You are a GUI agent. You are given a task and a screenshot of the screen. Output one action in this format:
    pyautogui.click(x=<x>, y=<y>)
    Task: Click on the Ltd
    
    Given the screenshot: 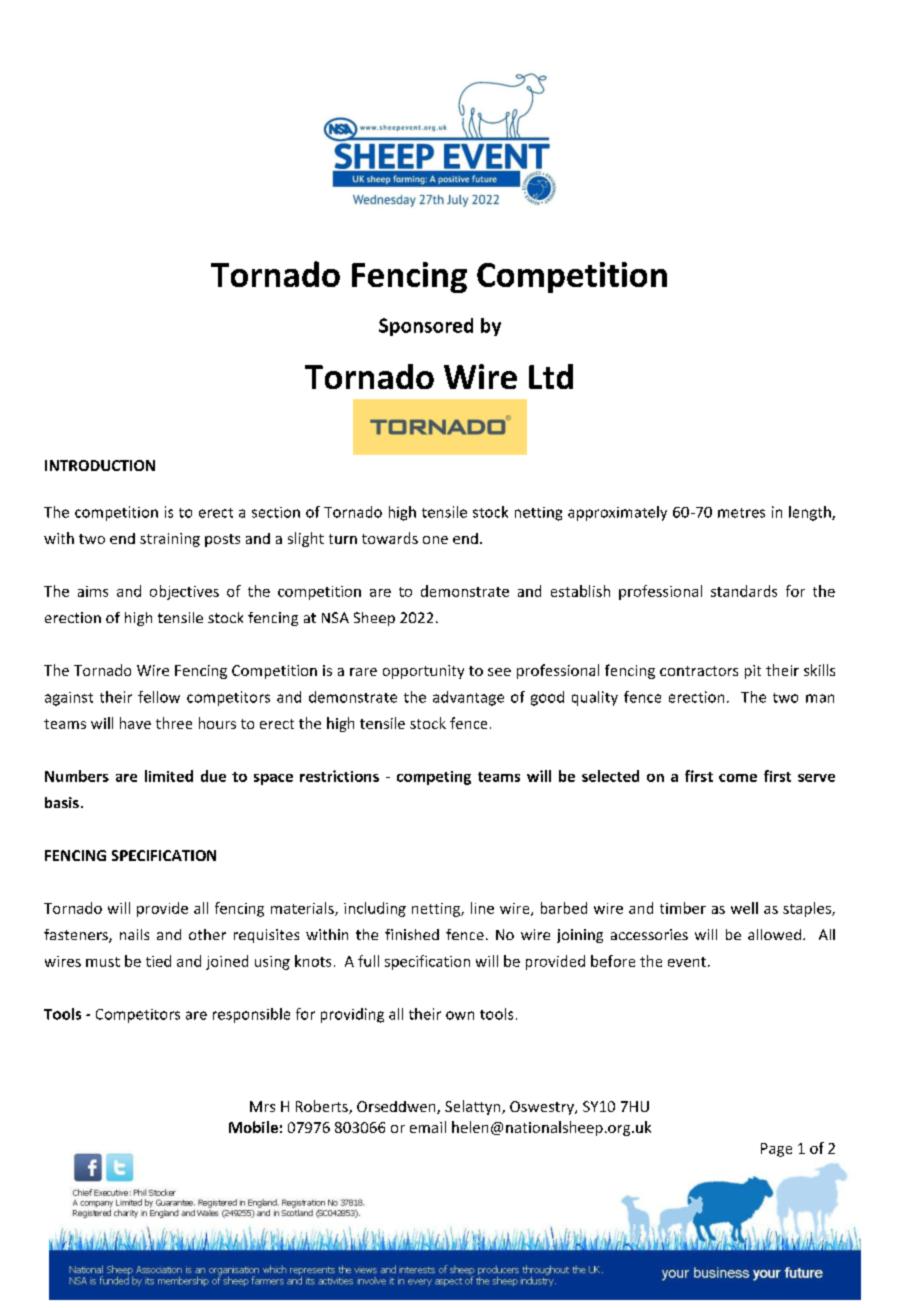 What is the action you would take?
    pyautogui.click(x=551, y=376)
